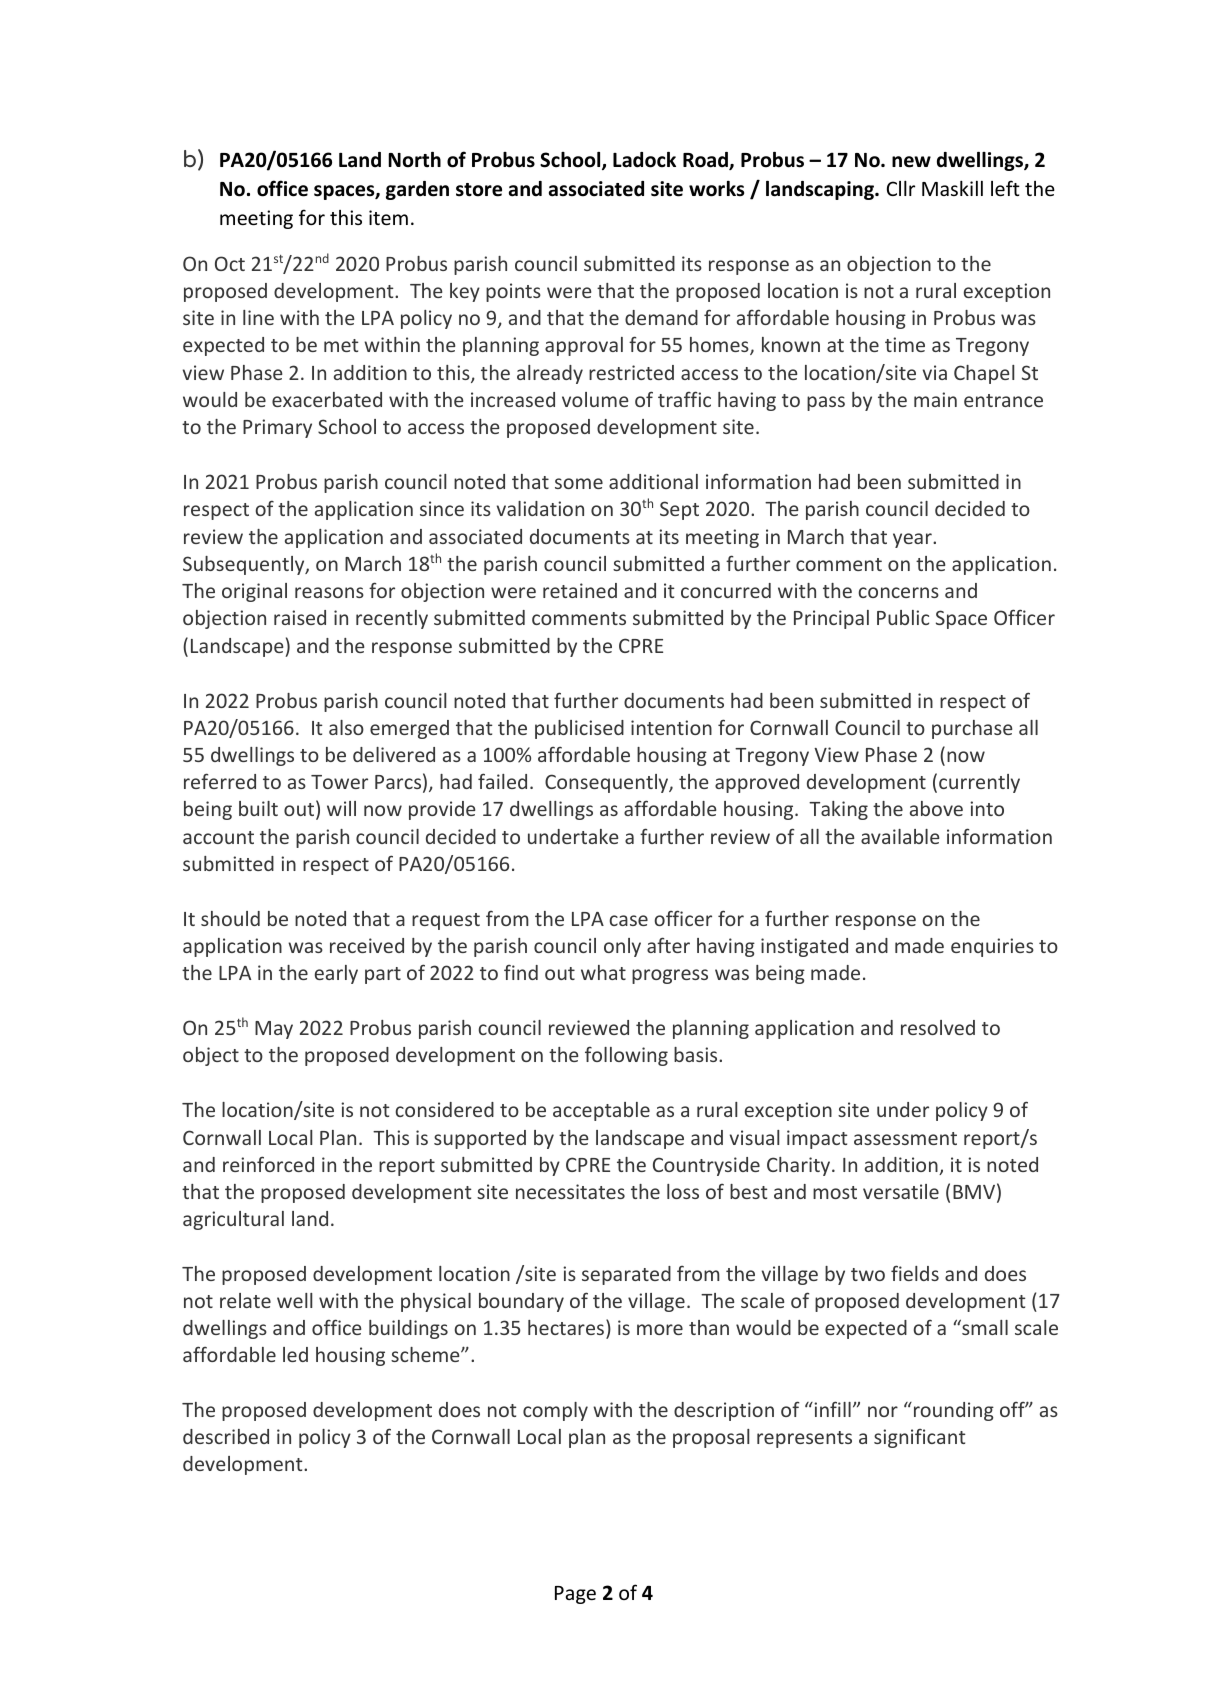 The height and width of the document is (1705, 1206). What do you see at coordinates (920, 1438) in the document?
I see `significant` at bounding box center [920, 1438].
